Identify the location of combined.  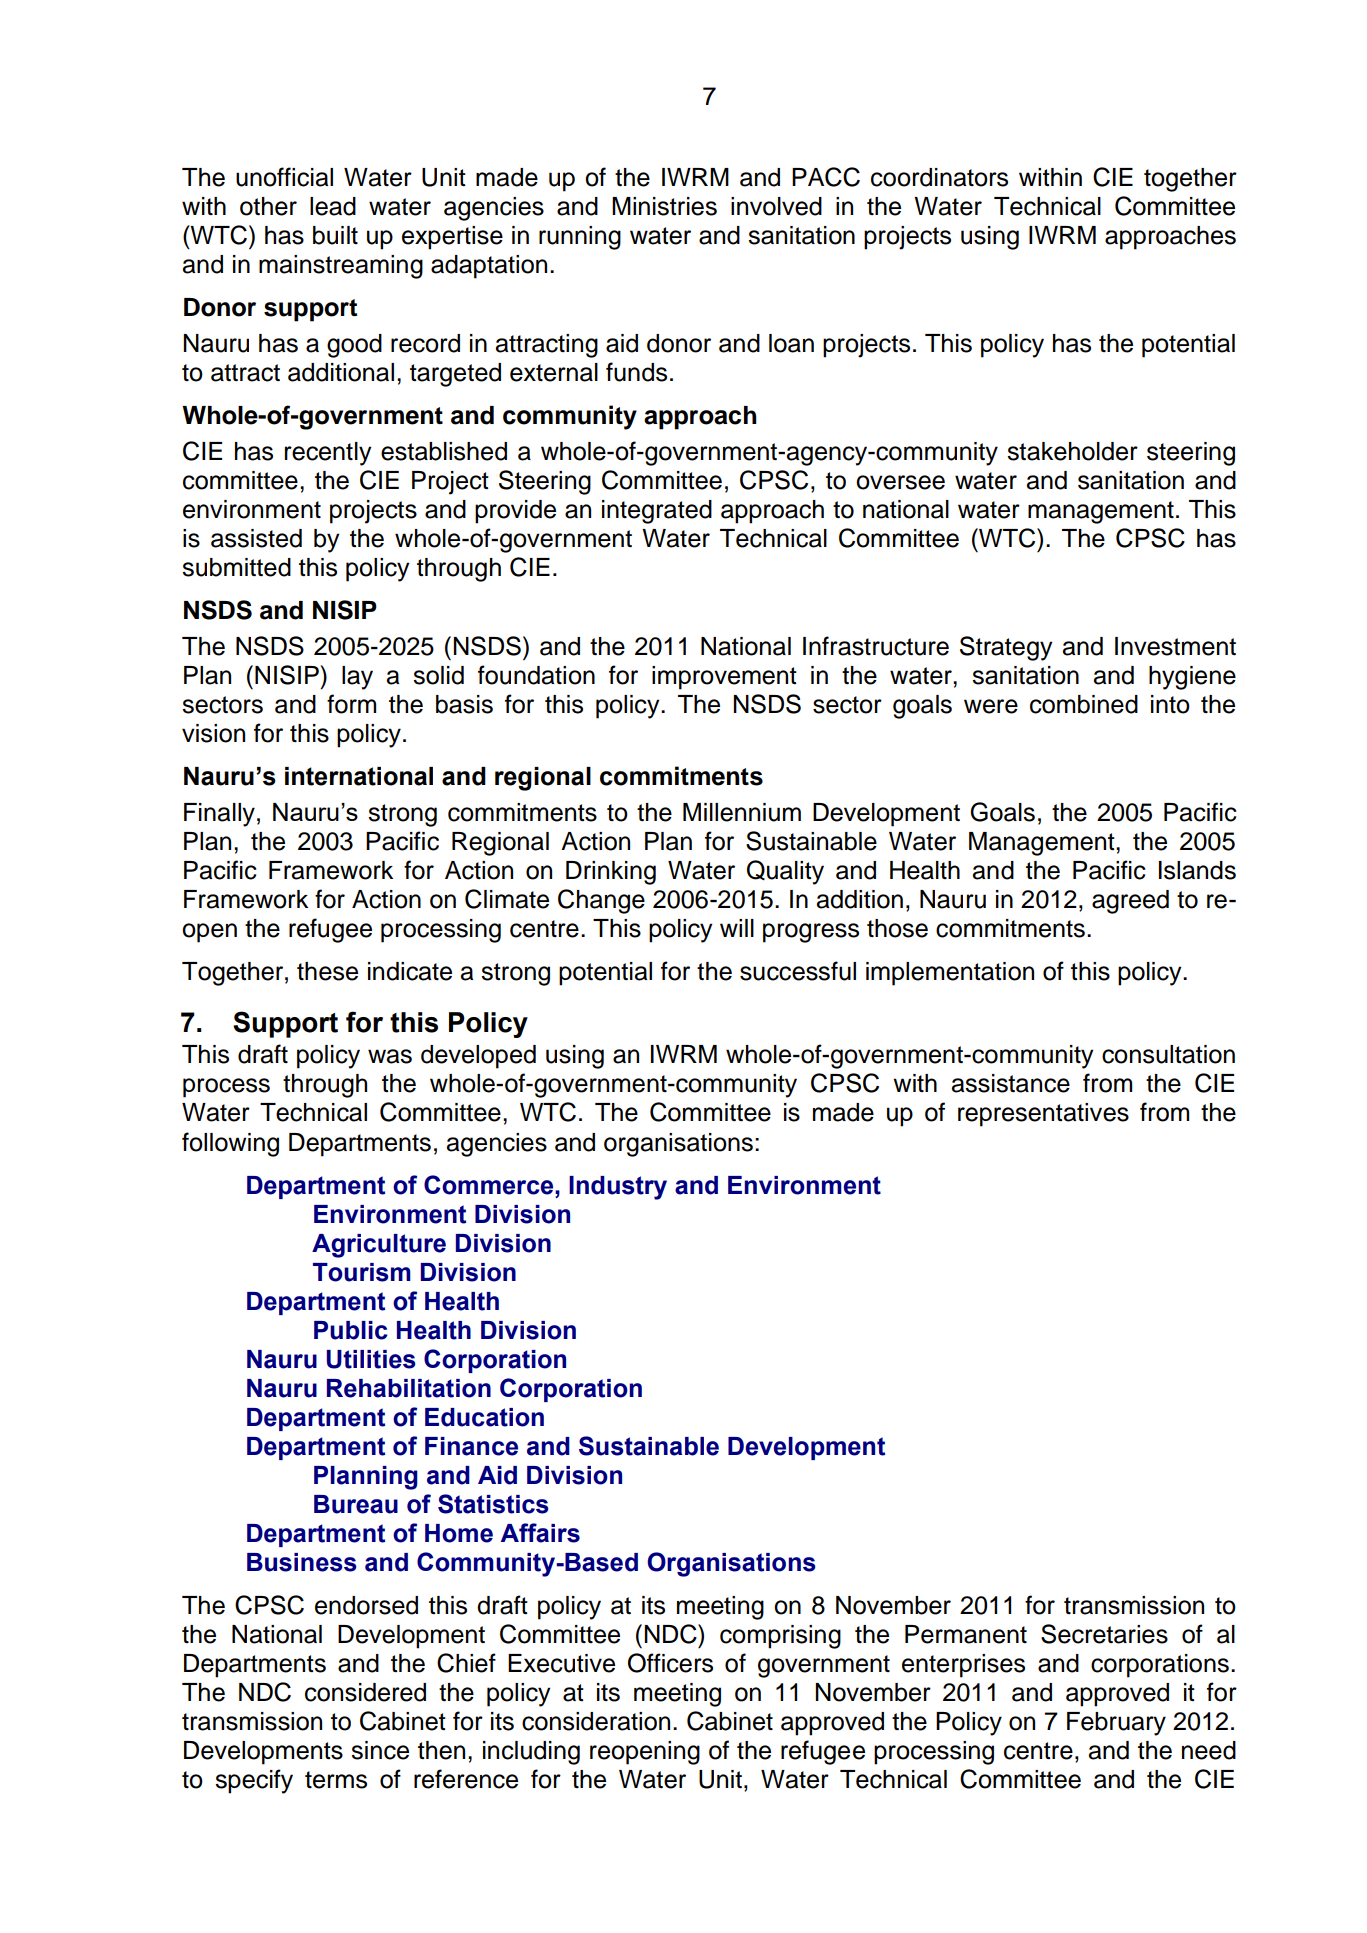
(1084, 704).
